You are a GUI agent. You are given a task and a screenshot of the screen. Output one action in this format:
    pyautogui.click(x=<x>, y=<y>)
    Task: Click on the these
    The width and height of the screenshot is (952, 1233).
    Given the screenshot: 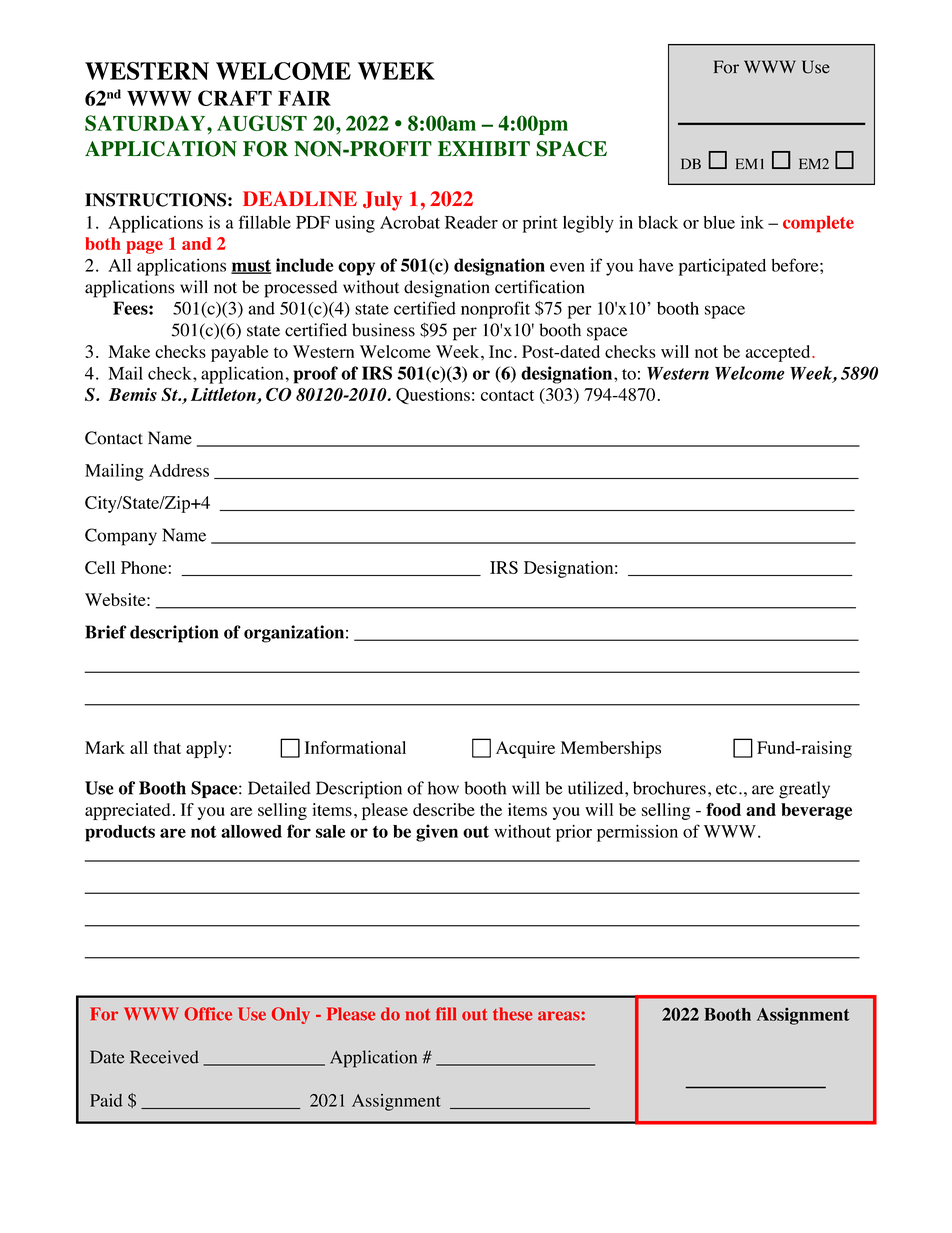 What is the action you would take?
    pyautogui.click(x=512, y=1014)
